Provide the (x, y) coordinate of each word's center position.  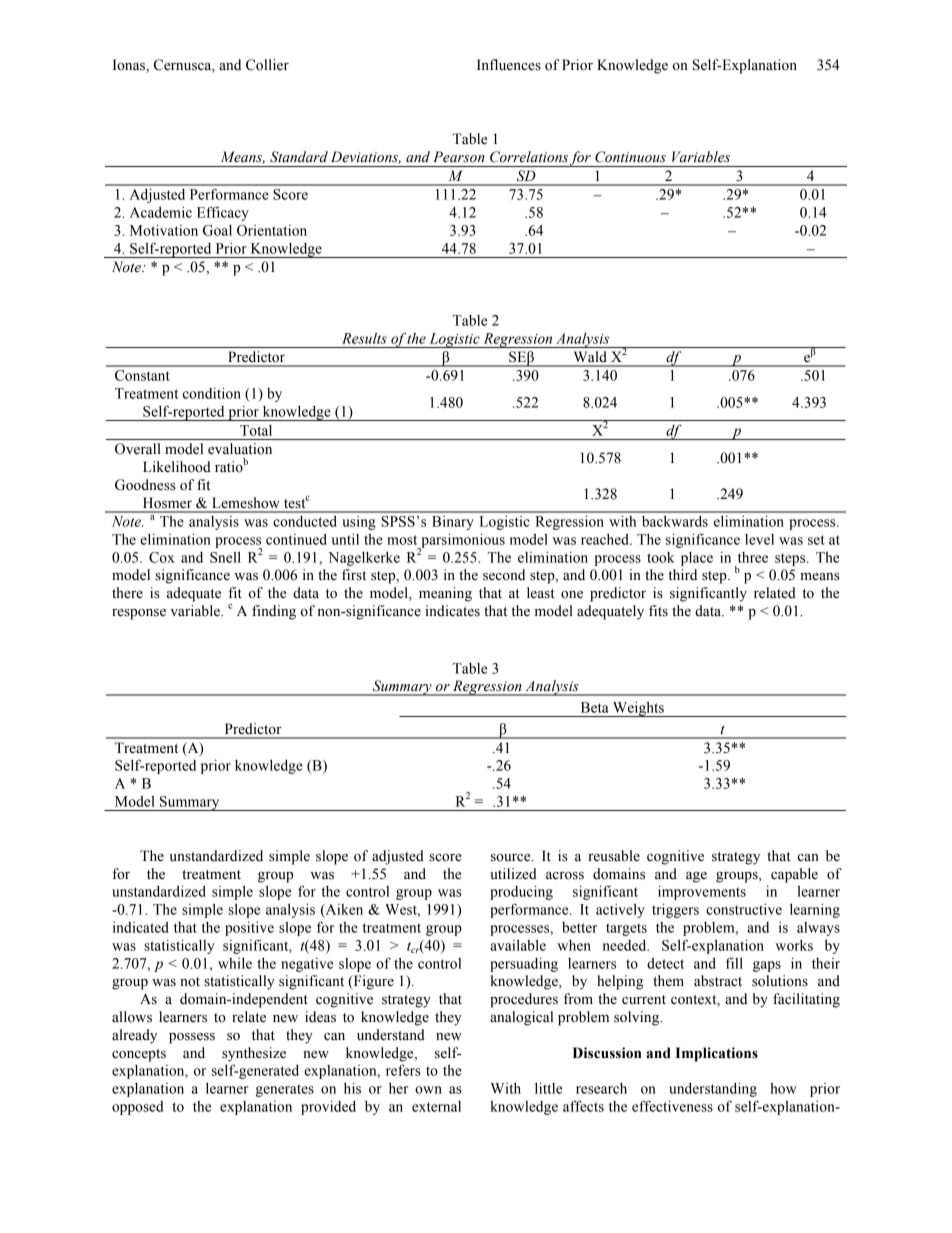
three (753, 557)
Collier (267, 65)
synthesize (254, 1054)
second (504, 575)
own (428, 1090)
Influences (509, 65)
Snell (225, 557)
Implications (717, 1054)
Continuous (630, 157)
